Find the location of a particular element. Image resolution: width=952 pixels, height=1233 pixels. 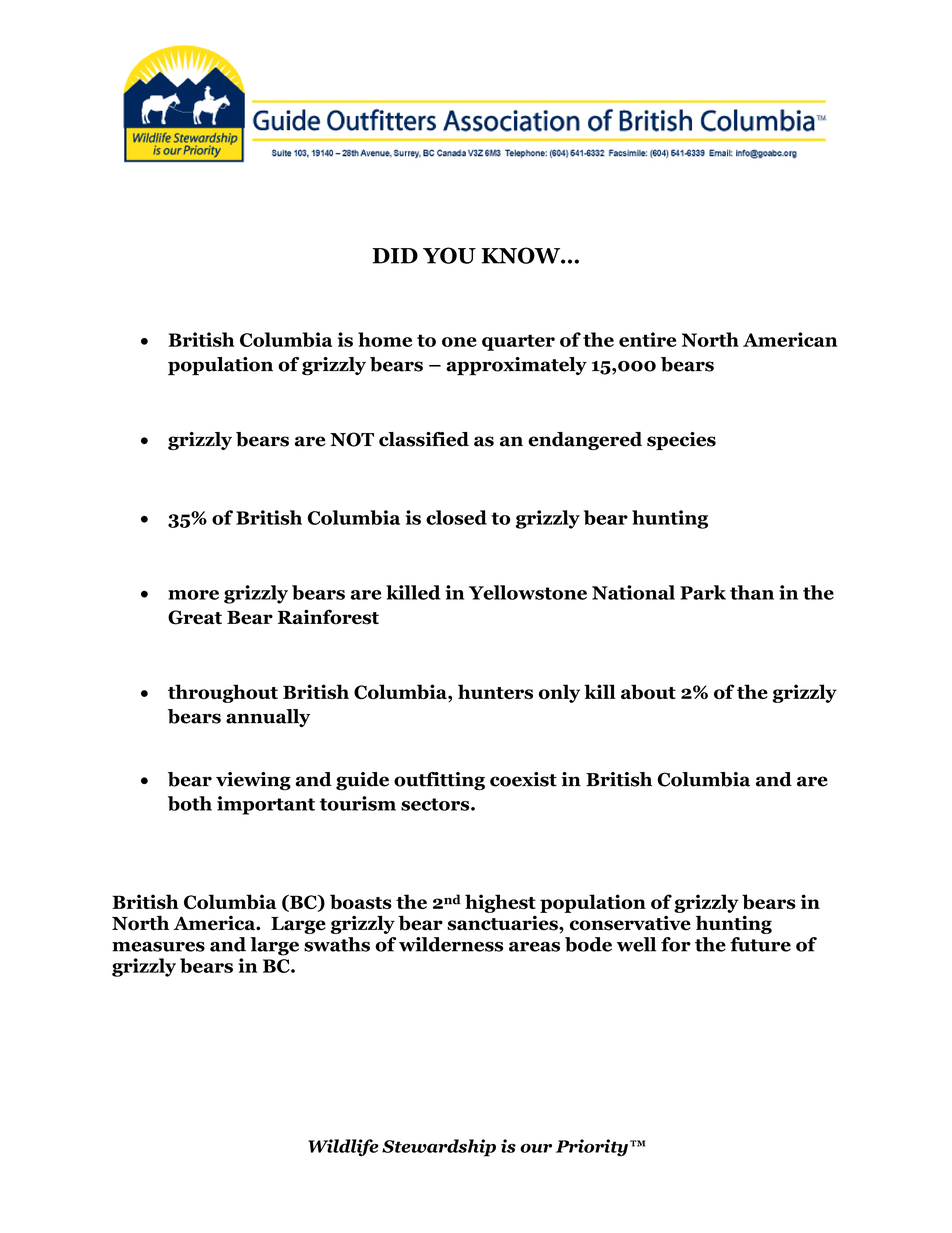

about is located at coordinates (648, 692).
